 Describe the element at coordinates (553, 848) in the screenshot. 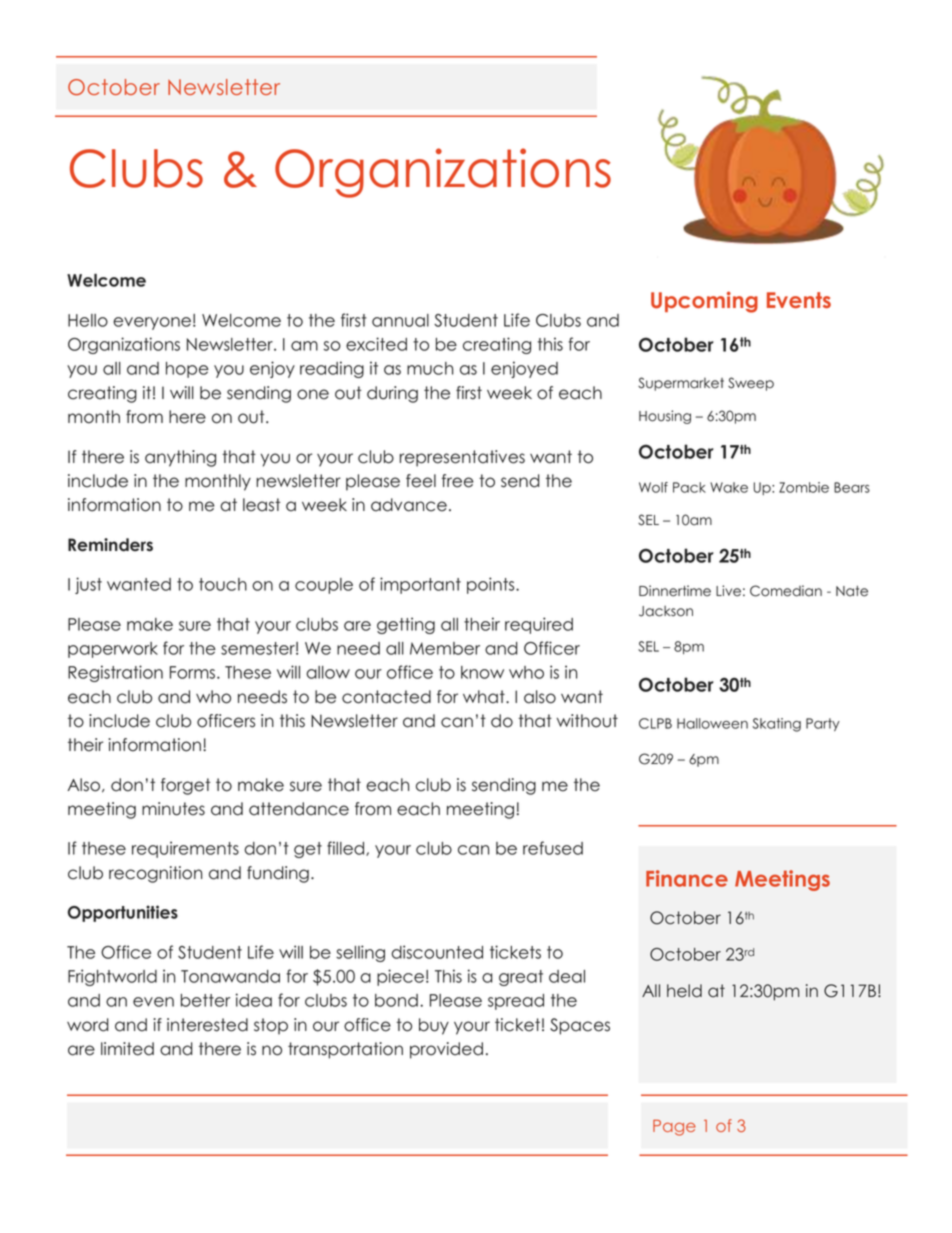

I see `refused` at that location.
